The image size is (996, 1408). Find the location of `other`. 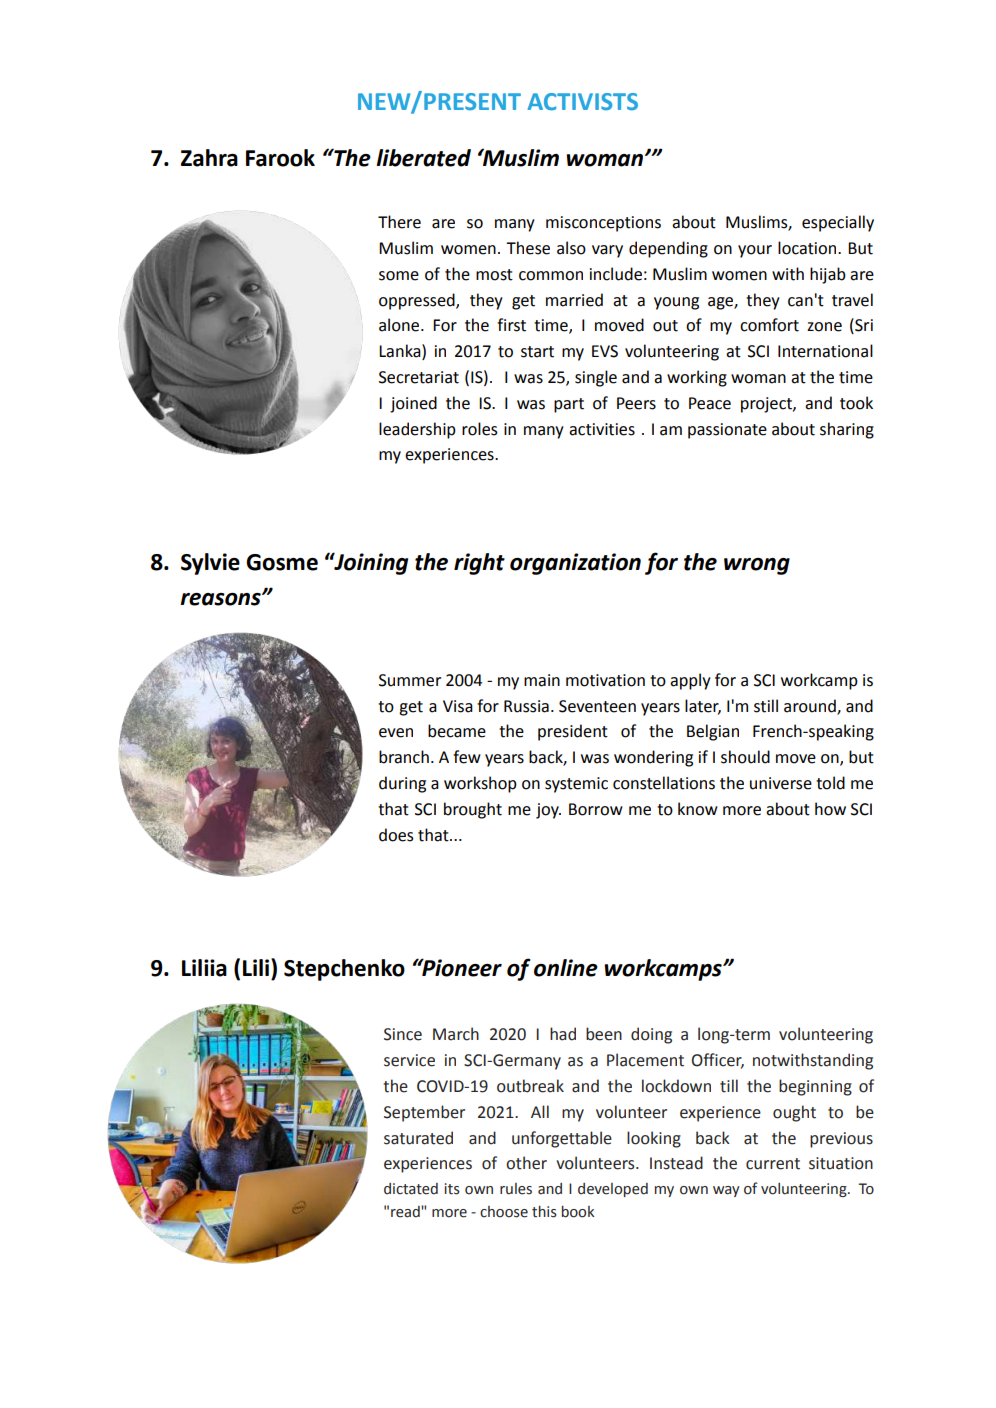

other is located at coordinates (526, 1163).
